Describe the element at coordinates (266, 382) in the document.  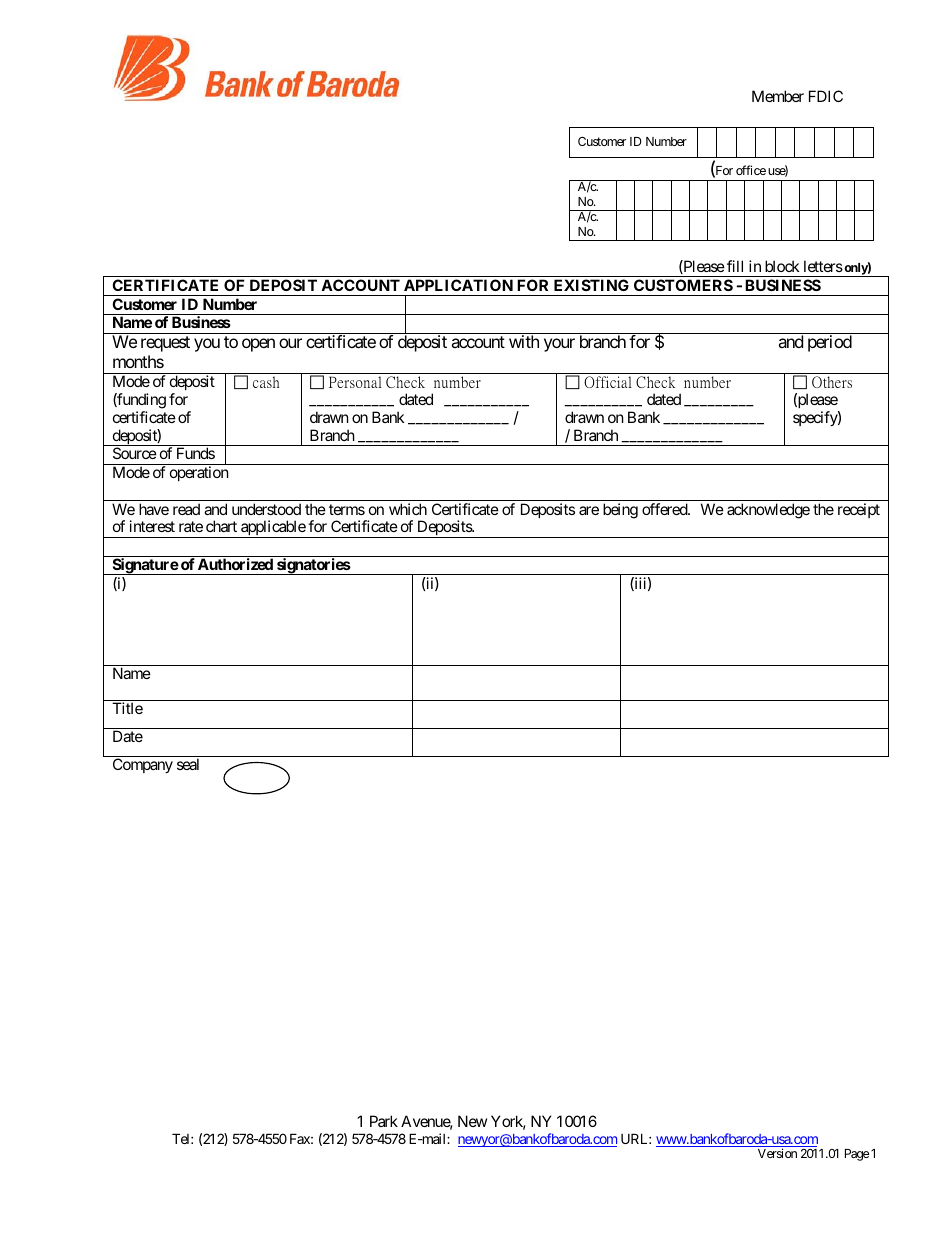
I see `cash` at that location.
